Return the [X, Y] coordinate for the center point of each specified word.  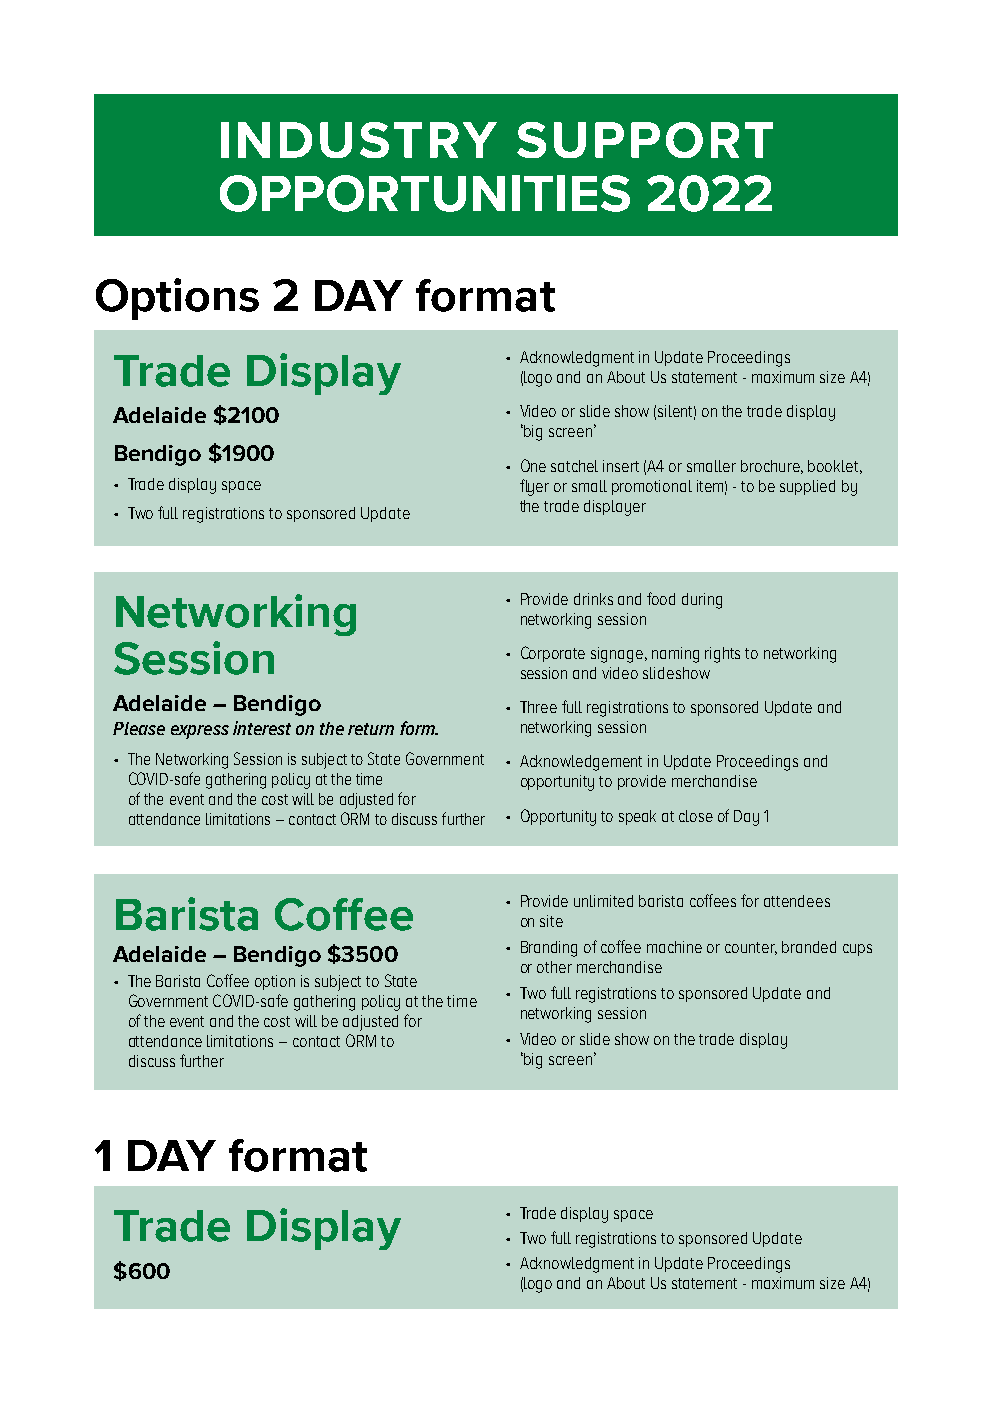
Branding [549, 949]
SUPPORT [645, 140]
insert [621, 466]
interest [262, 728]
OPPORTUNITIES [425, 193]
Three [538, 707]
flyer [534, 487]
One [533, 465]
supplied [807, 487]
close [696, 816]
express [200, 732]
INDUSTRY [359, 140]
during [702, 601]
